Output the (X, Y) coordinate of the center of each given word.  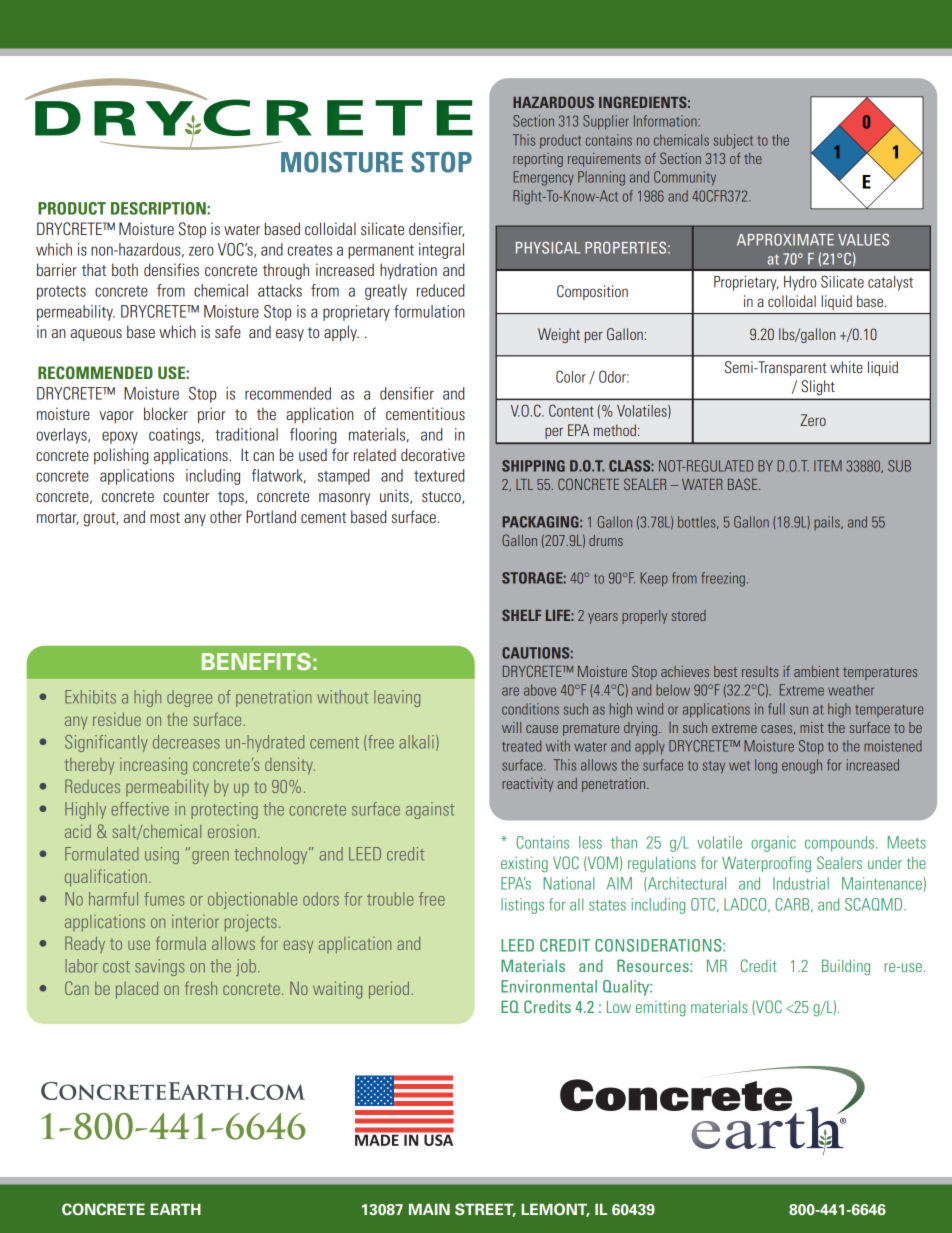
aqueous (96, 335)
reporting (538, 160)
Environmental (549, 986)
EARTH (175, 1209)
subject (733, 141)
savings (159, 967)
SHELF (521, 615)
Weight (559, 335)
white (846, 367)
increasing (153, 766)
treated (521, 746)
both (125, 269)
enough (802, 766)
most (165, 517)
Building (846, 967)
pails (828, 523)
